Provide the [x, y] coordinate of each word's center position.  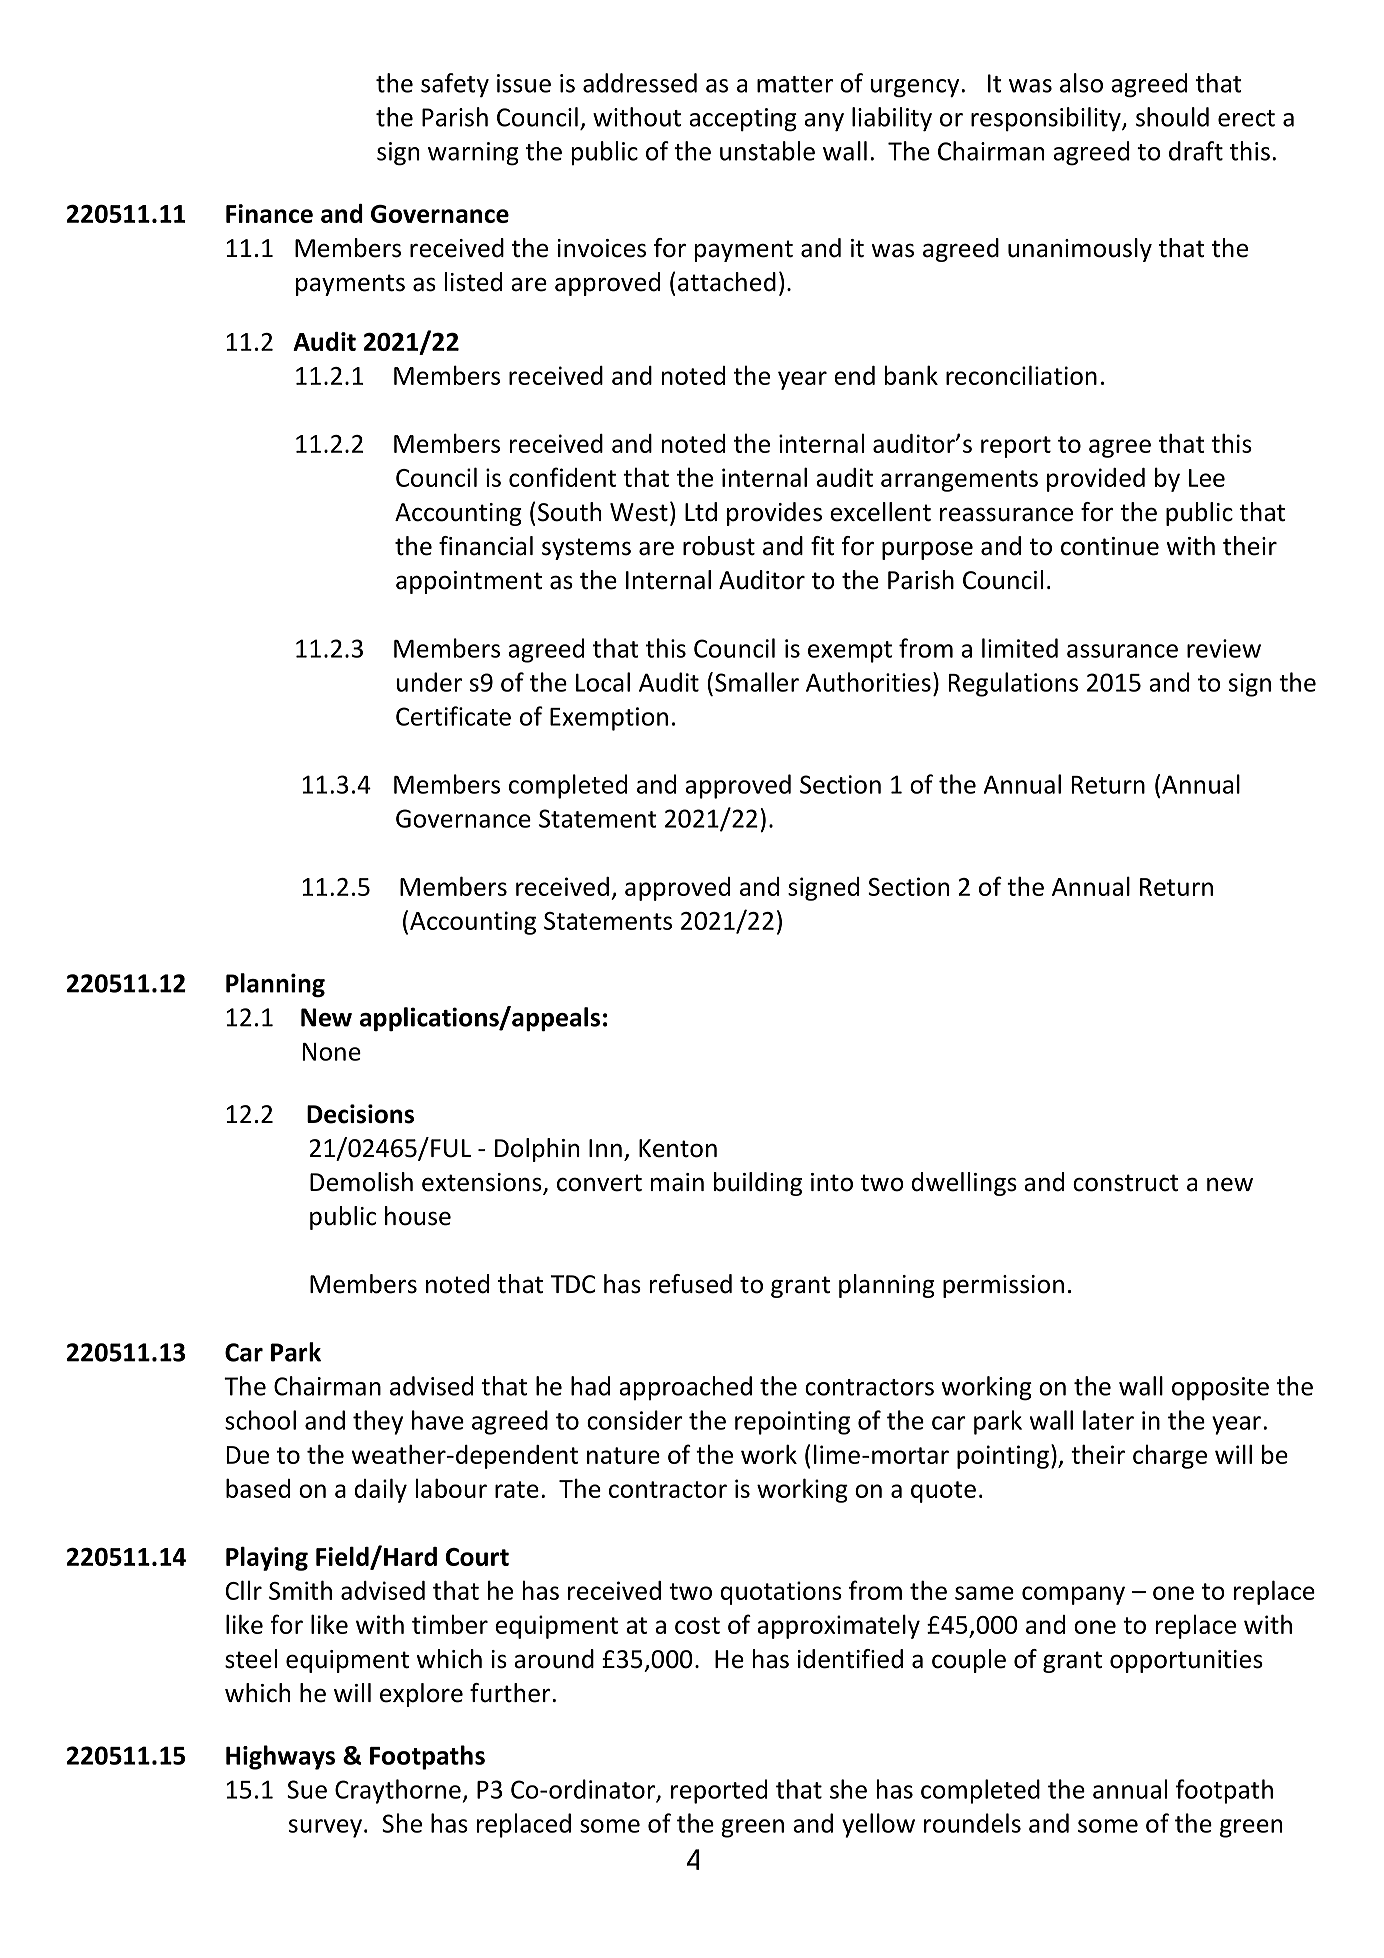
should [1172, 117]
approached [685, 1388]
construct [1125, 1183]
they [378, 1422]
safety [455, 85]
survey [325, 1828]
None [332, 1052]
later [1108, 1420]
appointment [469, 582]
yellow [878, 1825]
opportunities [1186, 1661]
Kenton [678, 1148]
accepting [743, 120]
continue [1110, 546]
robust [719, 546]
